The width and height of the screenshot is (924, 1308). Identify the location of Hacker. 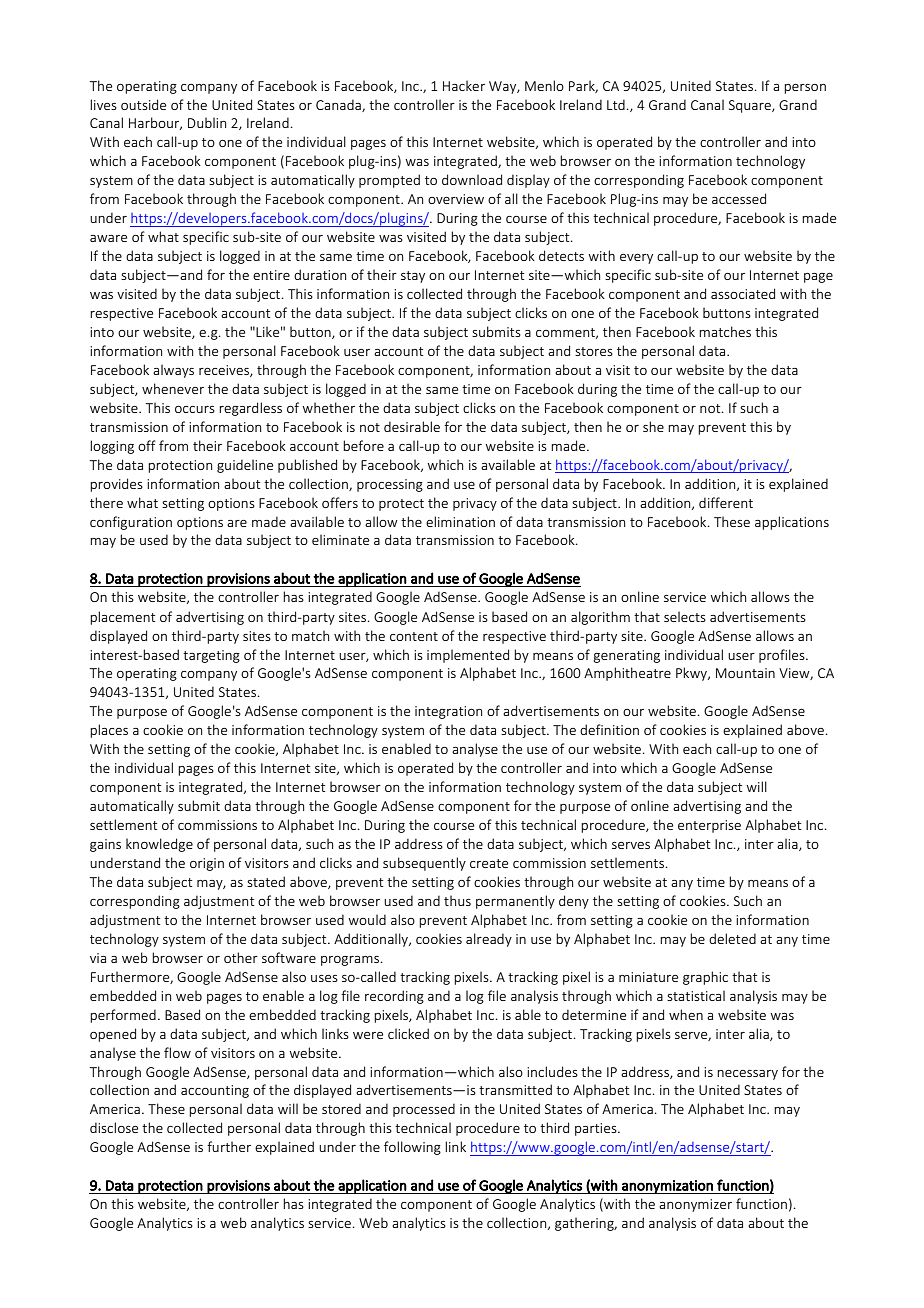
(464, 85).
